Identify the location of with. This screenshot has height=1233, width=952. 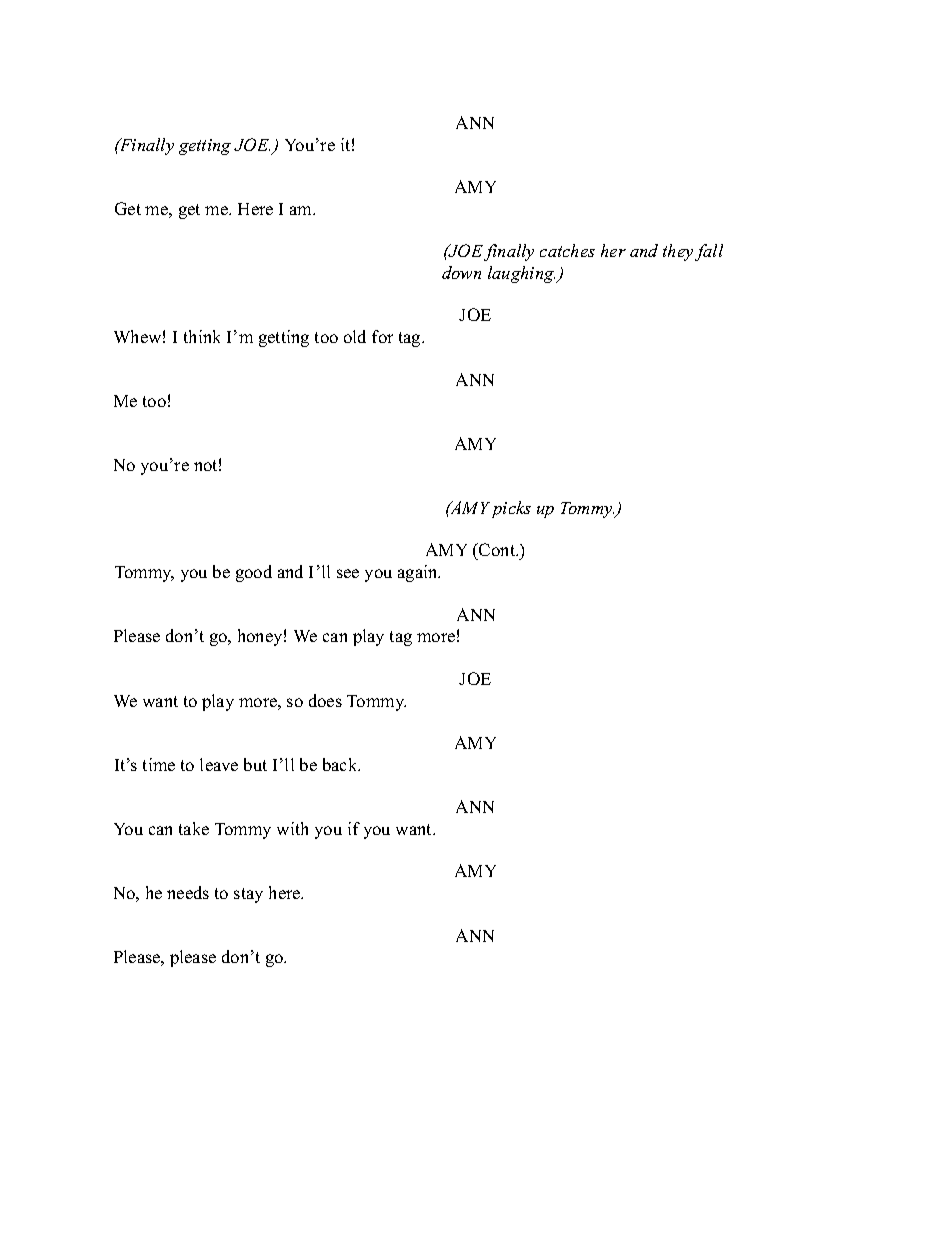
(292, 828).
